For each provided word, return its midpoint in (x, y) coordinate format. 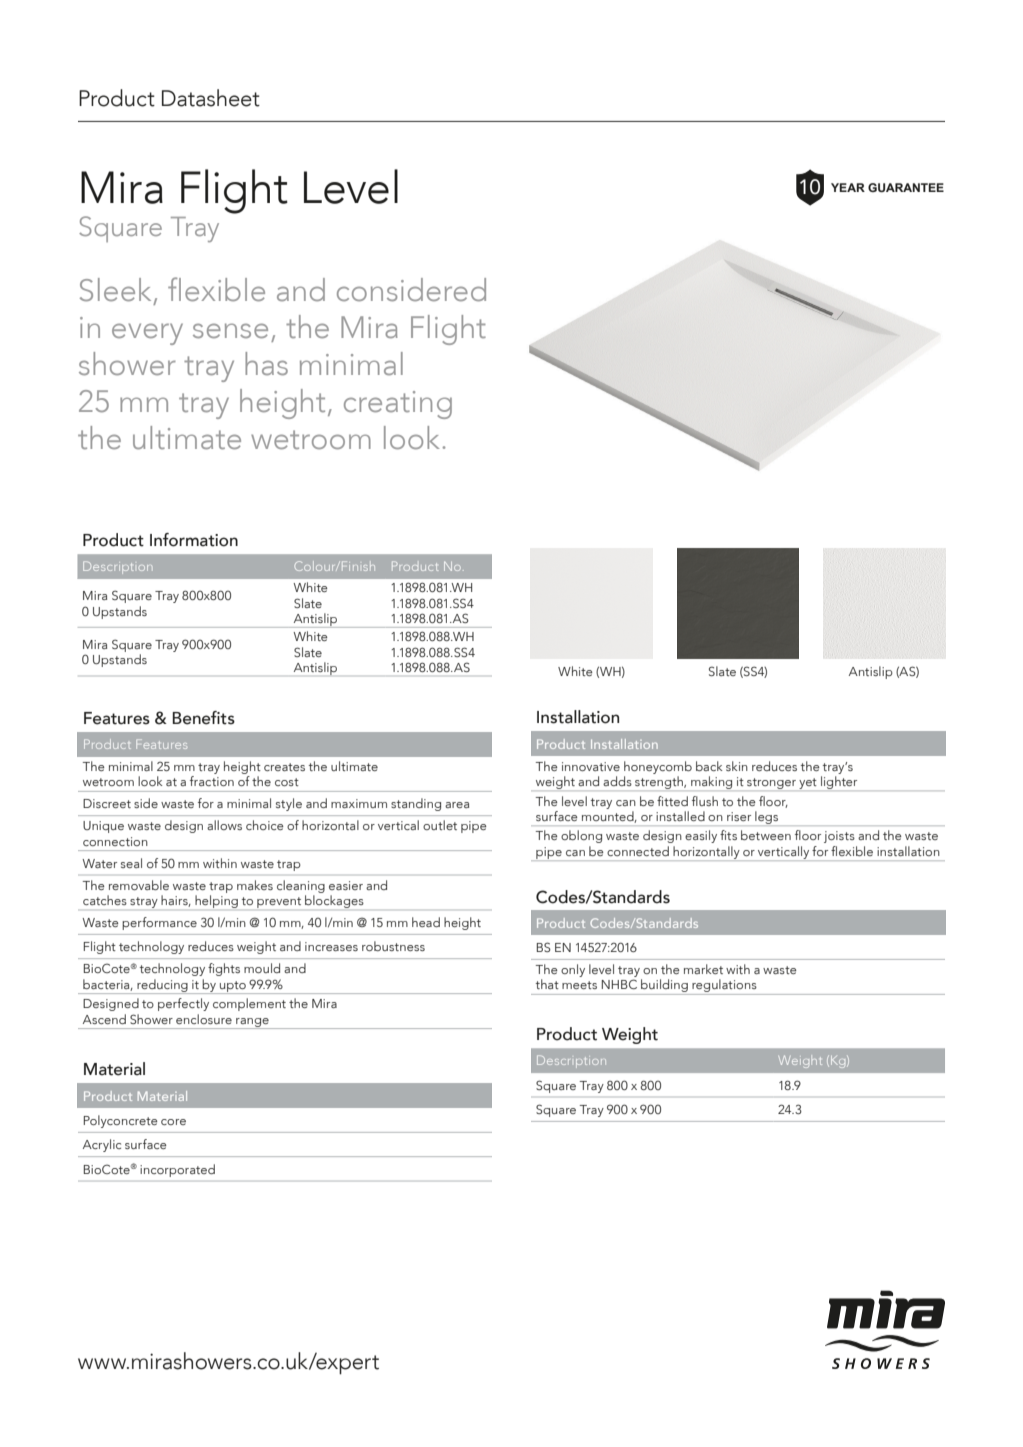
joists (839, 837)
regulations (724, 987)
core (173, 1122)
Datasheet (211, 98)
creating (398, 405)
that (547, 984)
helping (216, 901)
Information (194, 540)
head (426, 922)
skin (737, 766)
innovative (591, 766)
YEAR (848, 187)
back (709, 766)
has (266, 363)
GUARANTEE (906, 187)
